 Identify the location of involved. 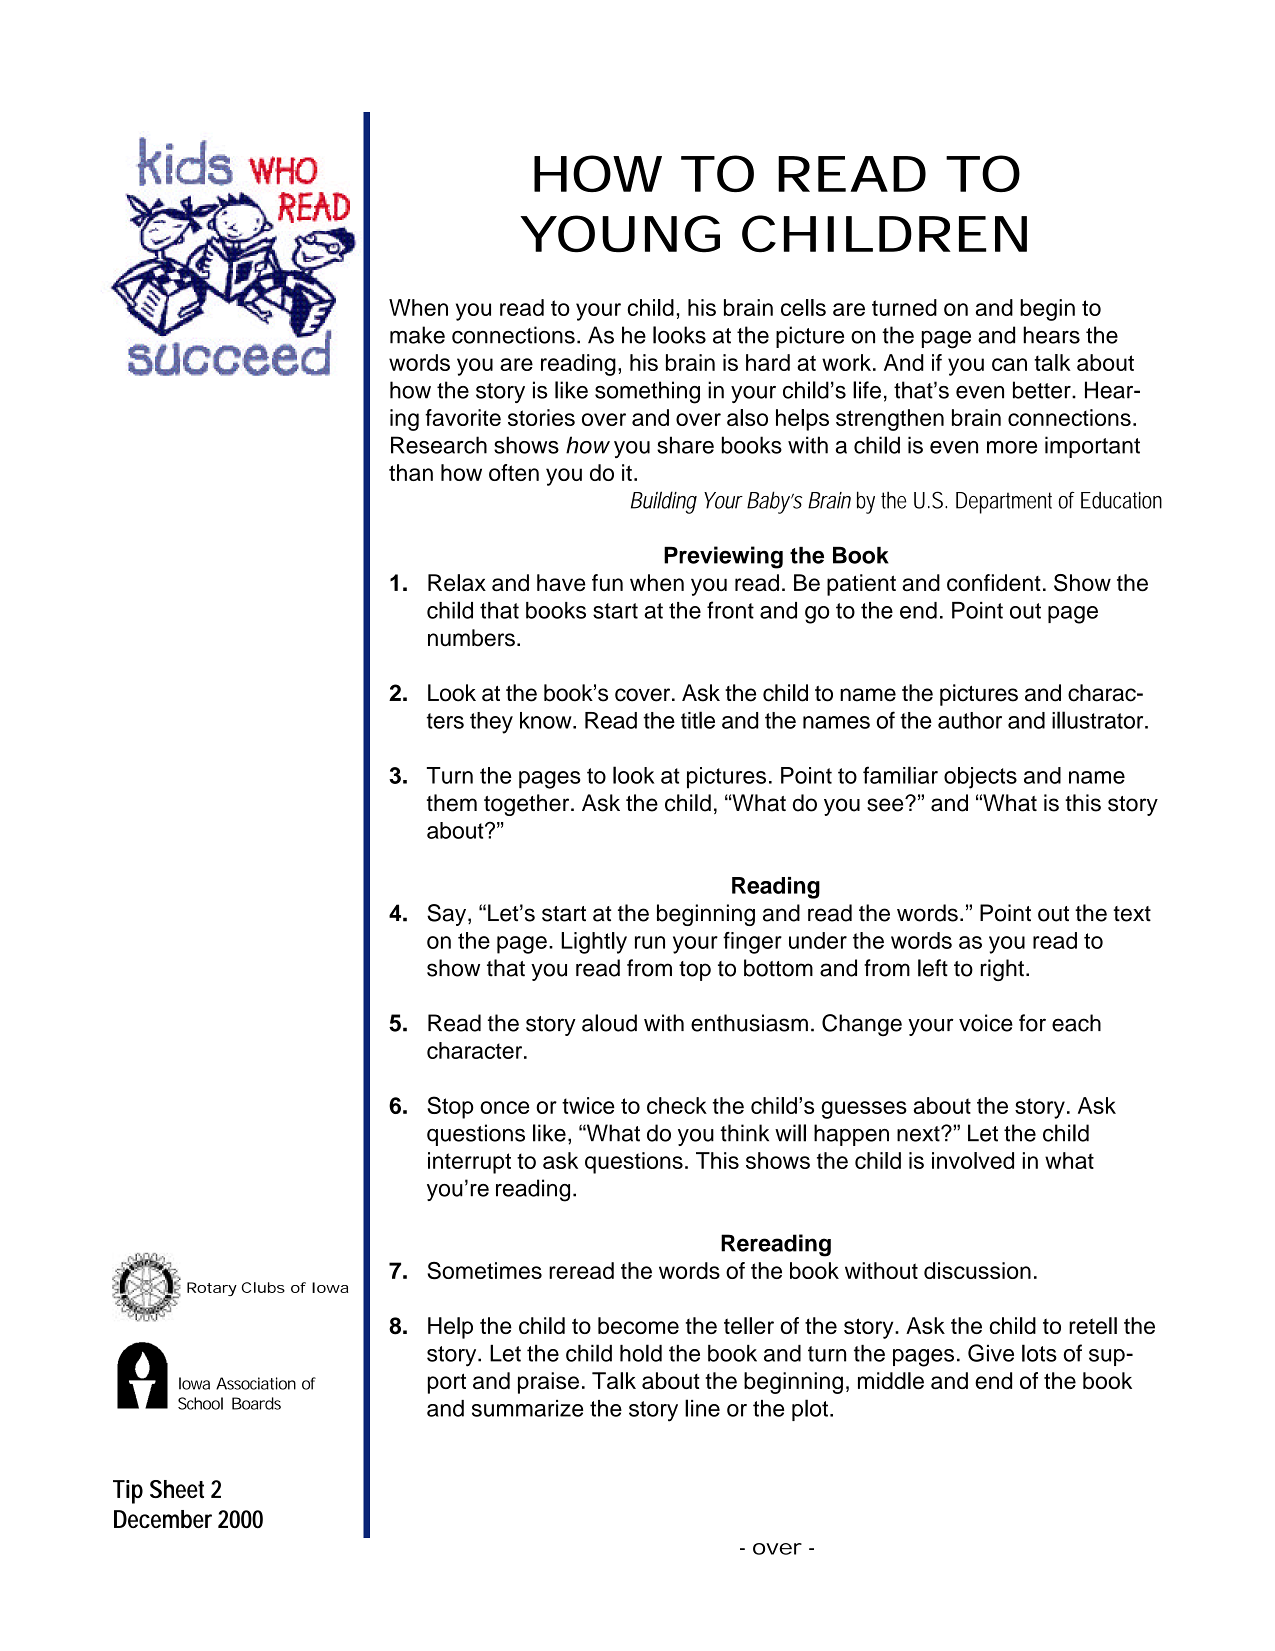
(973, 1160).
